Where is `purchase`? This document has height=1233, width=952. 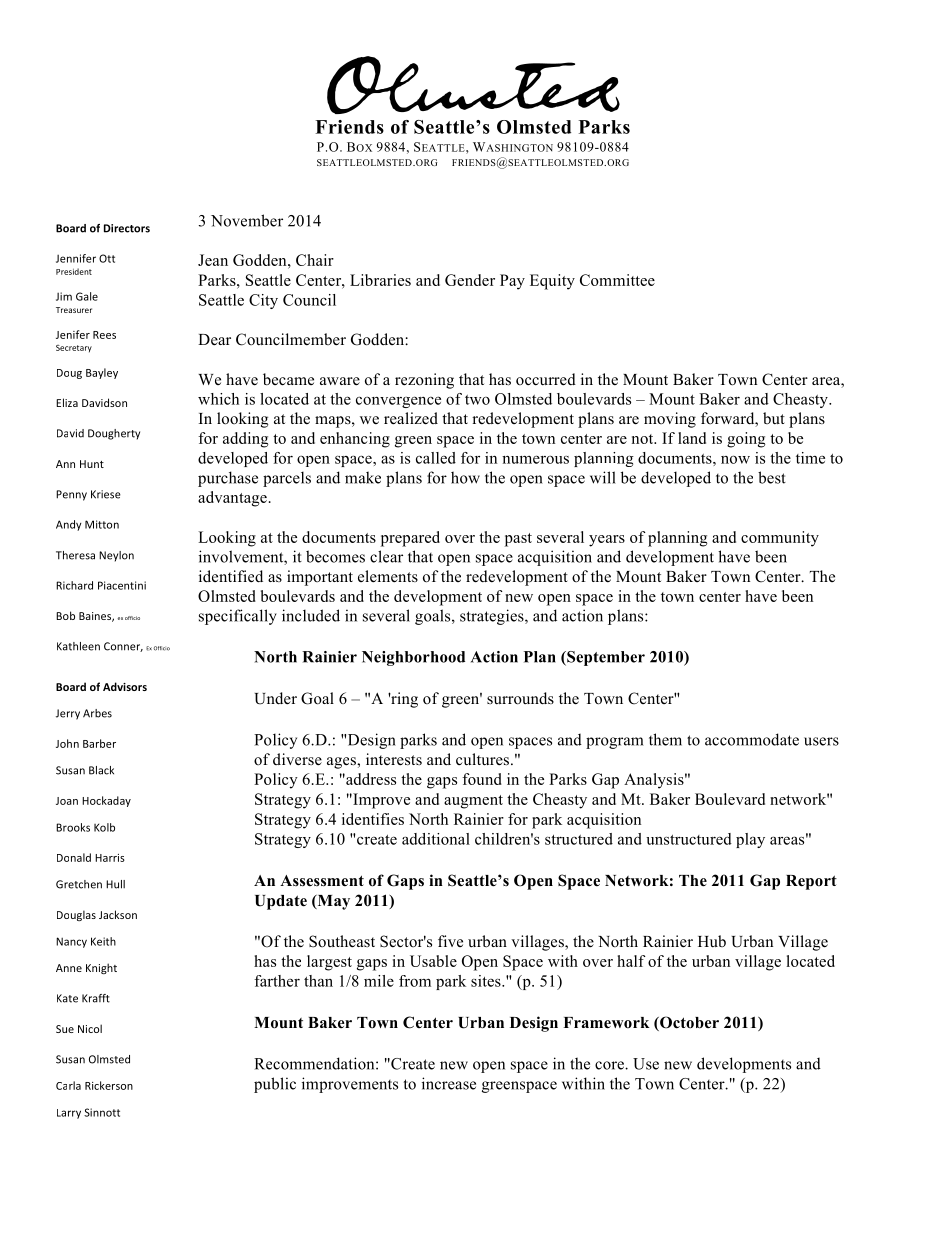
purchase is located at coordinates (228, 479).
